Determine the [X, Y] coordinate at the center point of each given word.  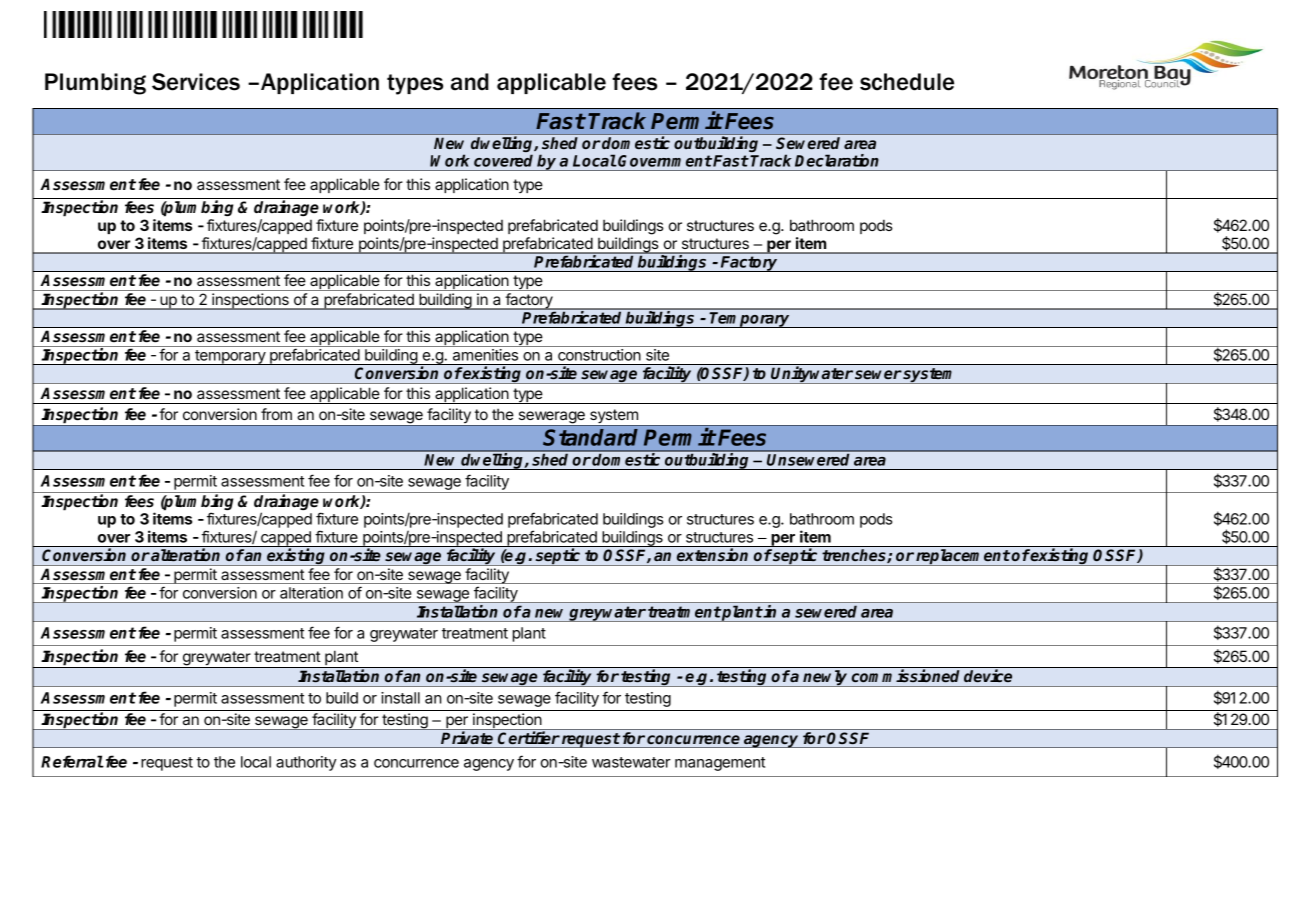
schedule [907, 82]
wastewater [631, 762]
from [276, 414]
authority [306, 763]
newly [825, 678]
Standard [590, 437]
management [720, 764]
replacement [962, 557]
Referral [72, 761]
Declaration [837, 160]
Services [196, 82]
